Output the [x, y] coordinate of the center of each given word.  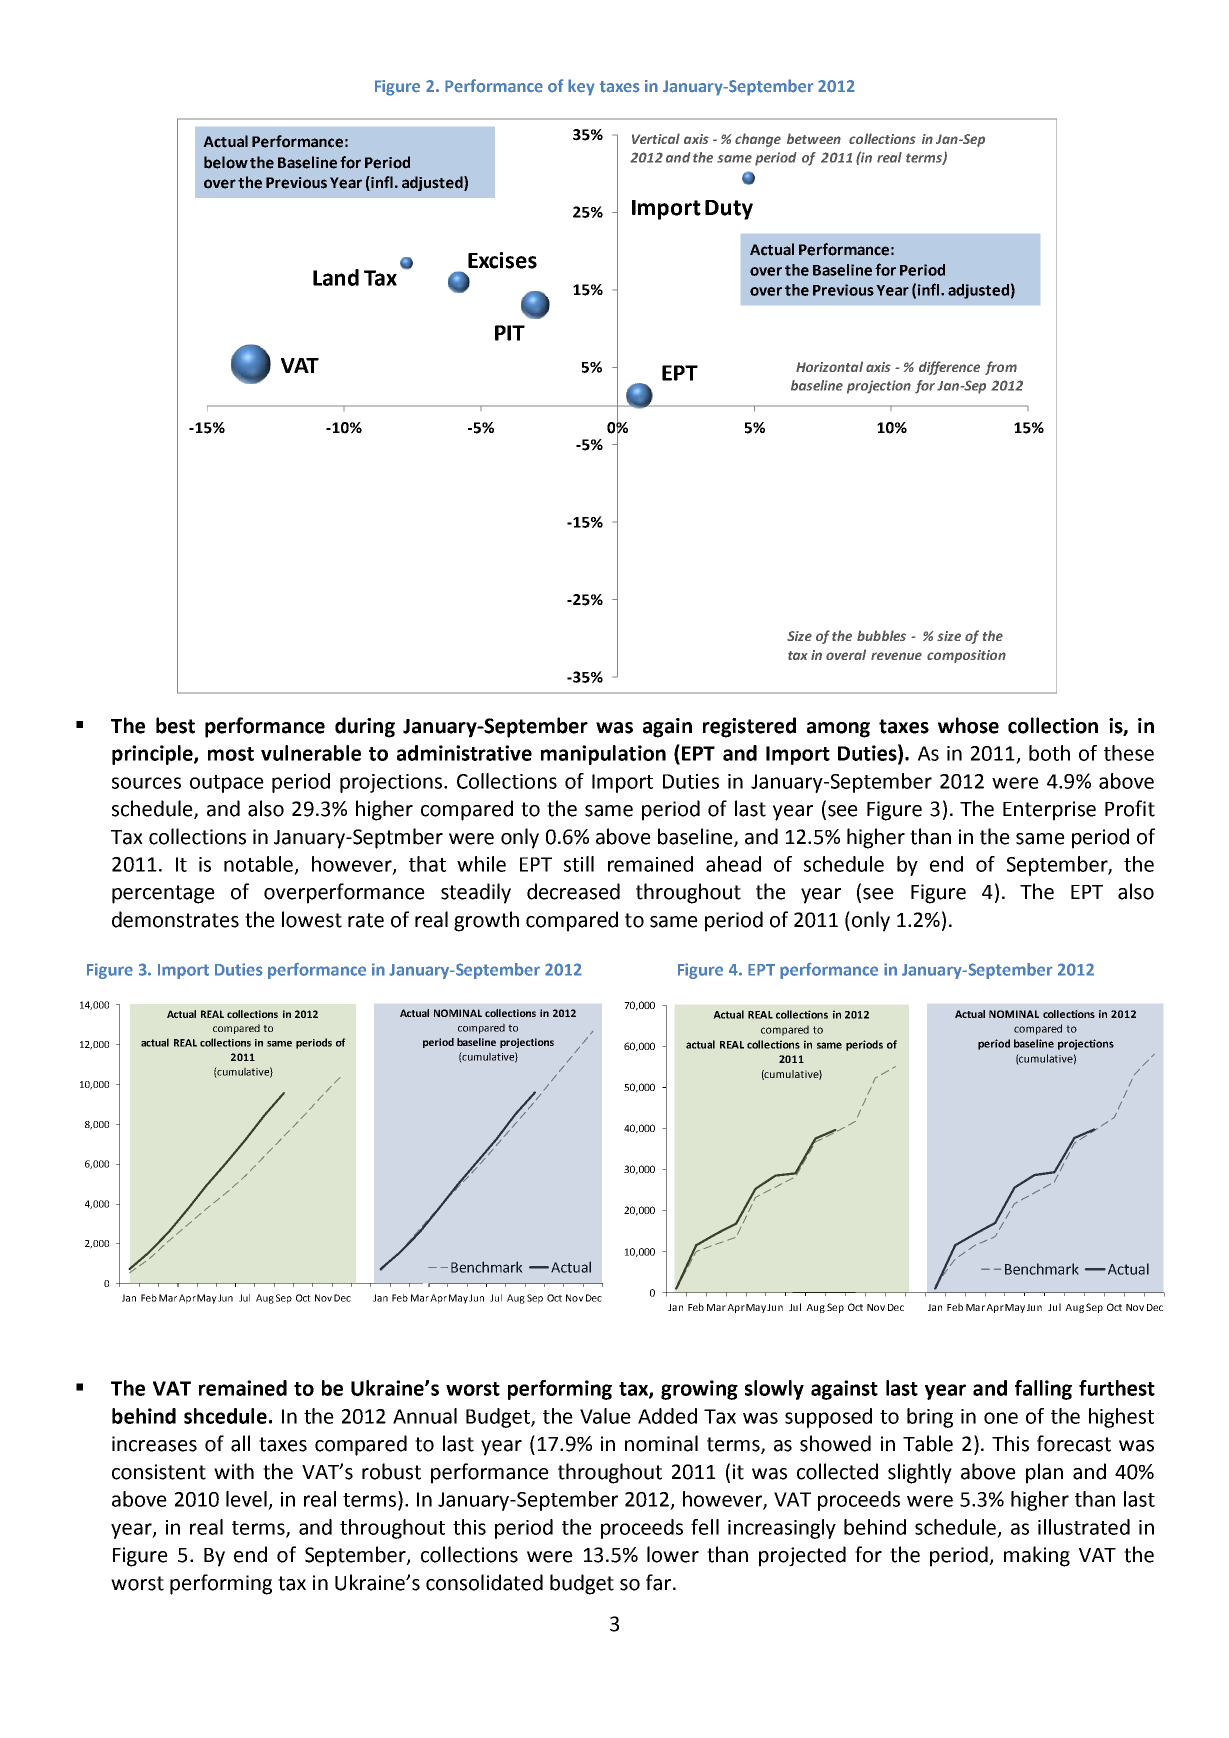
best [175, 725]
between [814, 138]
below [226, 162]
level [246, 1499]
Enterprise [1049, 811]
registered [749, 727]
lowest [312, 919]
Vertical [656, 138]
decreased [573, 891]
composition [966, 656]
